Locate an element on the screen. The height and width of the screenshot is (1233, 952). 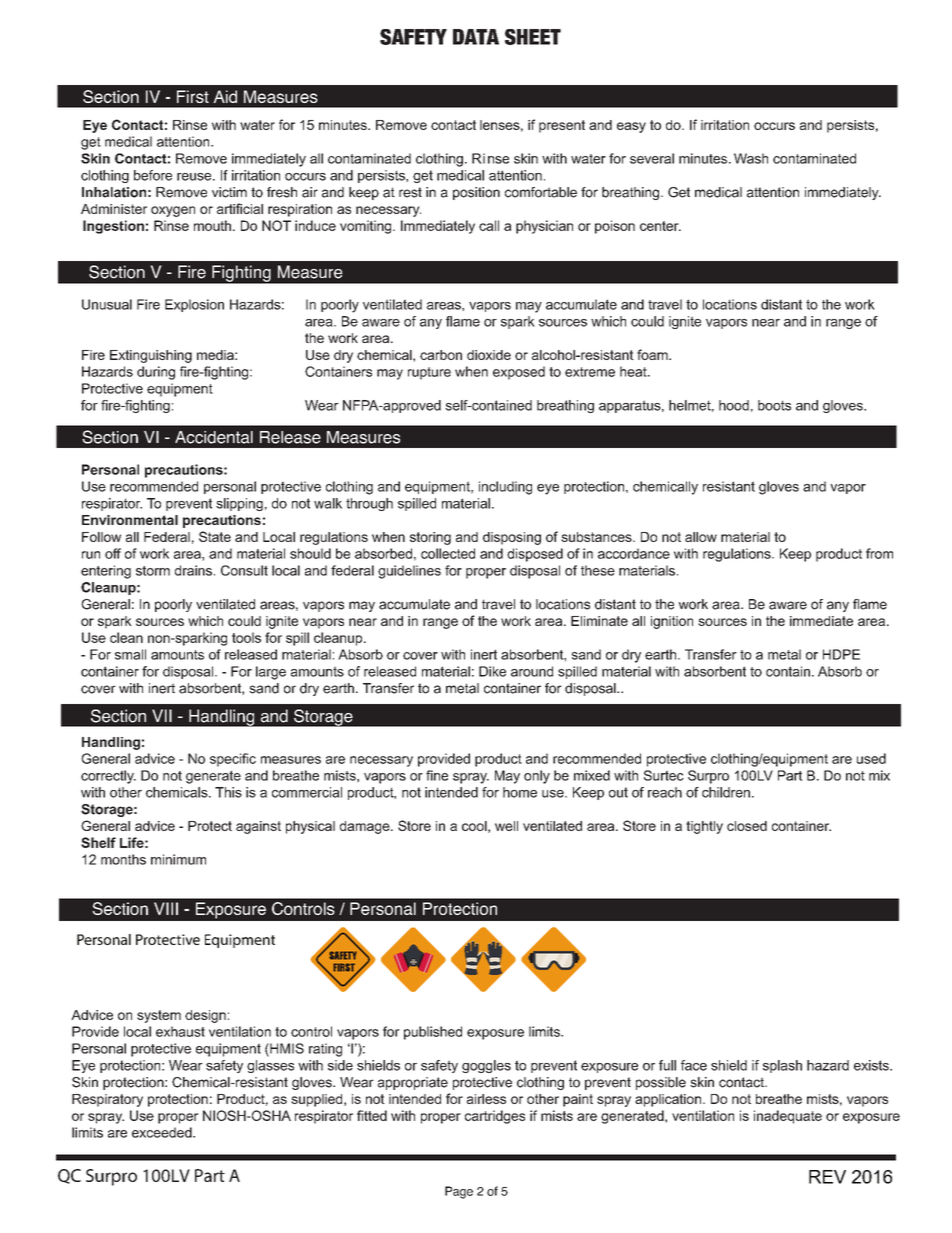
VIII is located at coordinates (166, 908).
